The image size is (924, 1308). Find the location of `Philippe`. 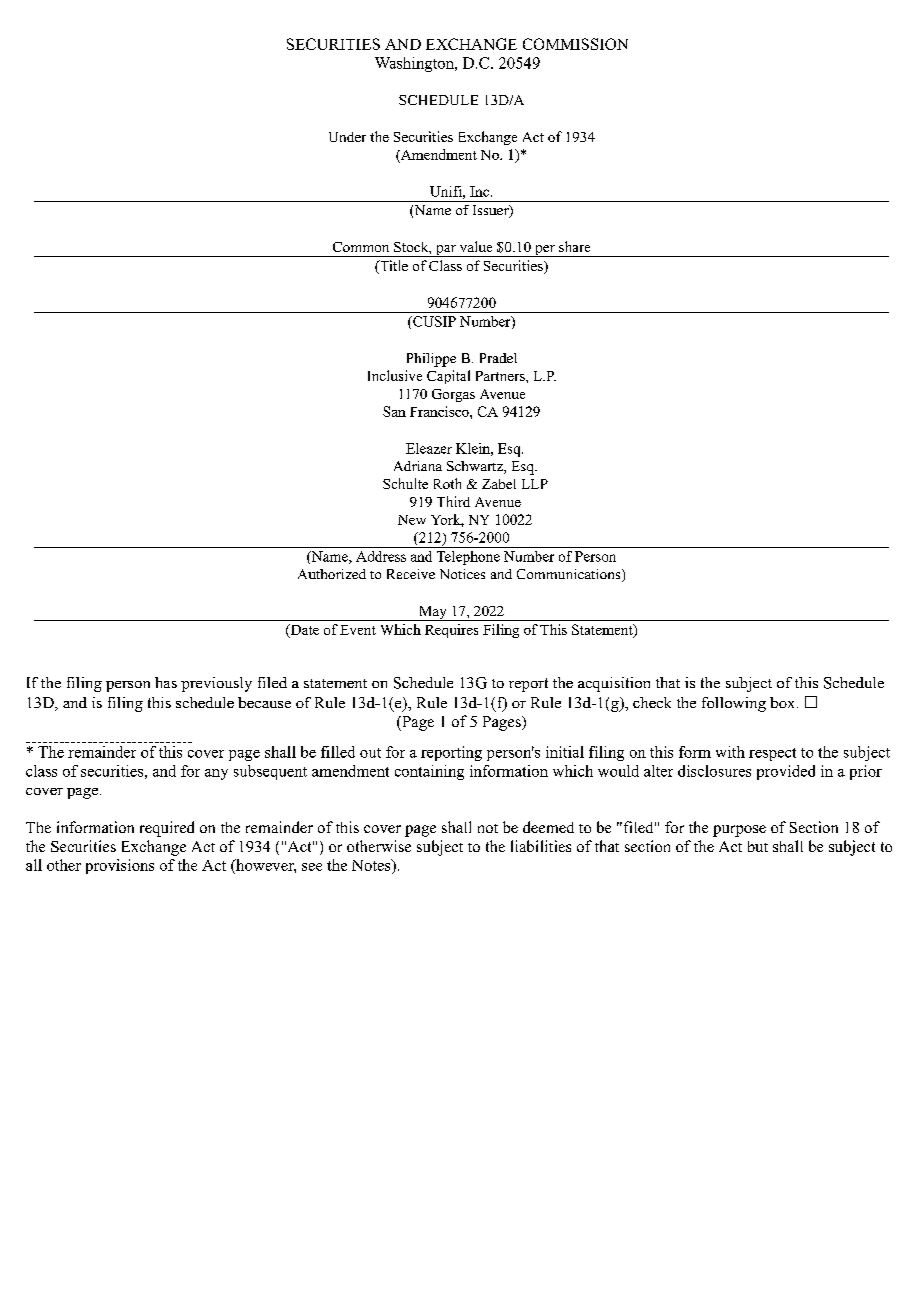

Philippe is located at coordinates (431, 360).
